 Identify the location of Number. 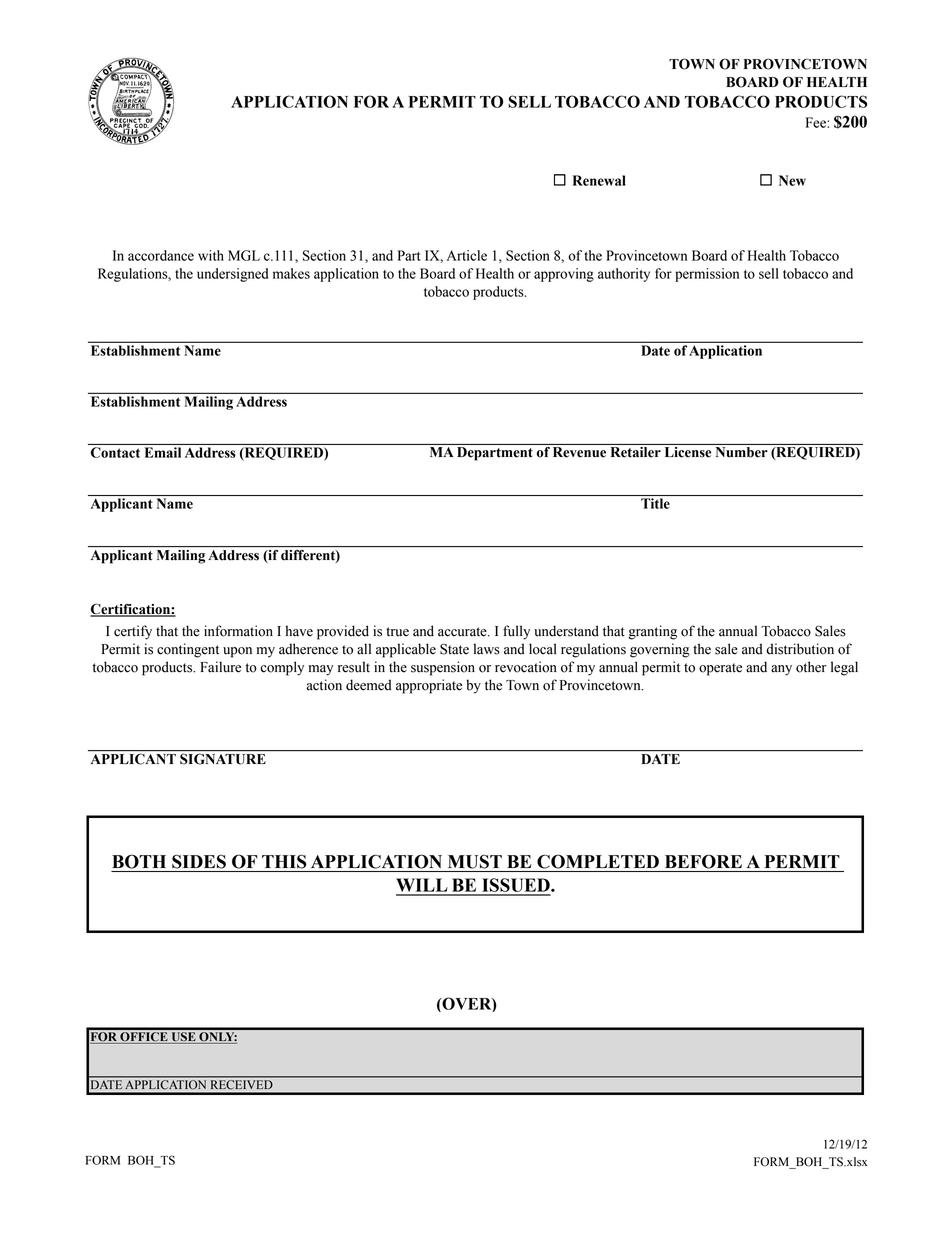
(742, 452).
